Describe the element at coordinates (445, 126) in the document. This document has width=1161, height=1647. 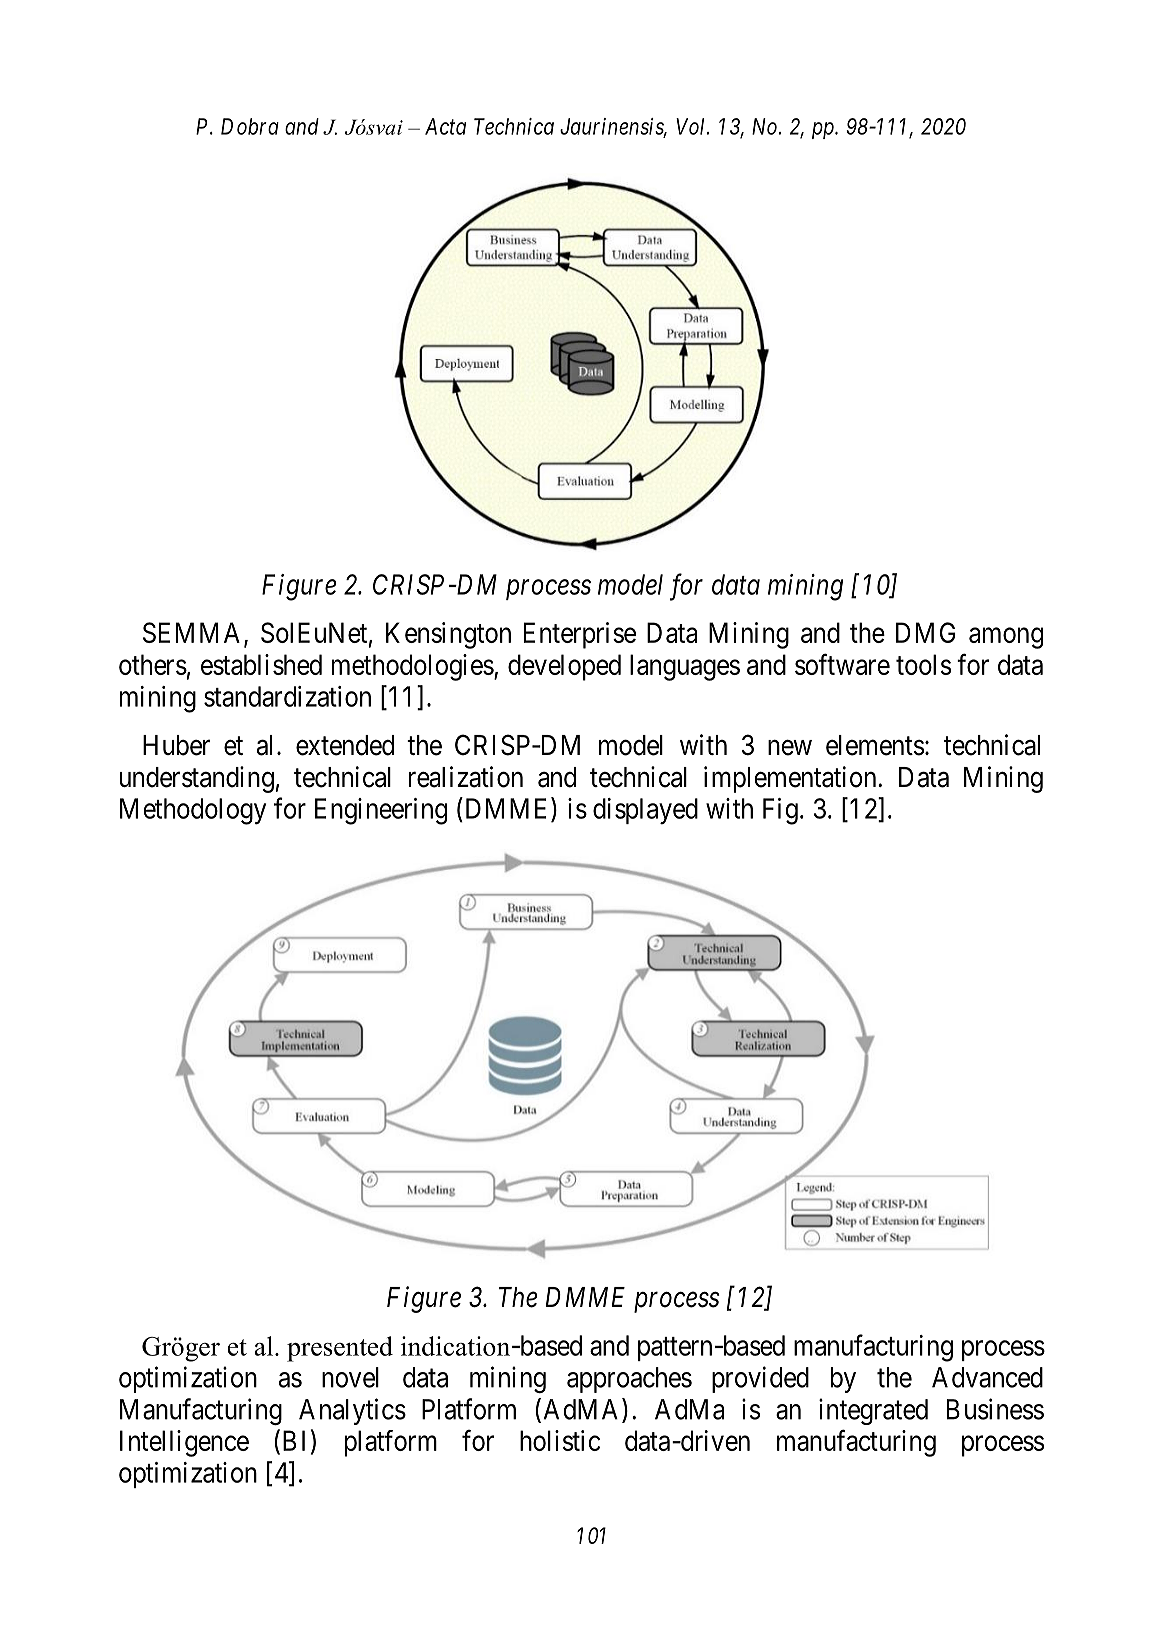
I see `Acta` at that location.
